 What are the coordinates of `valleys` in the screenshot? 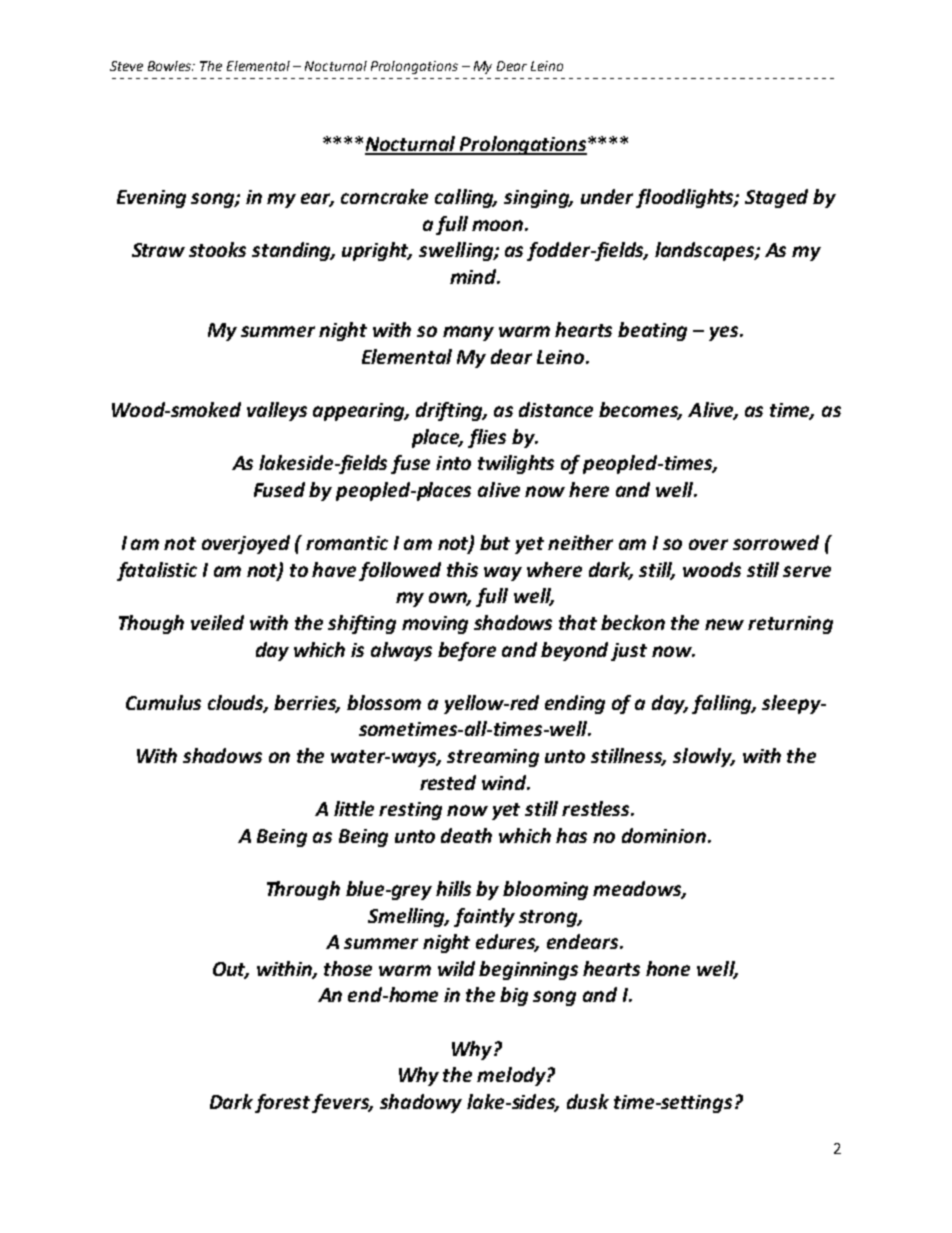 It's located at (277, 411).
